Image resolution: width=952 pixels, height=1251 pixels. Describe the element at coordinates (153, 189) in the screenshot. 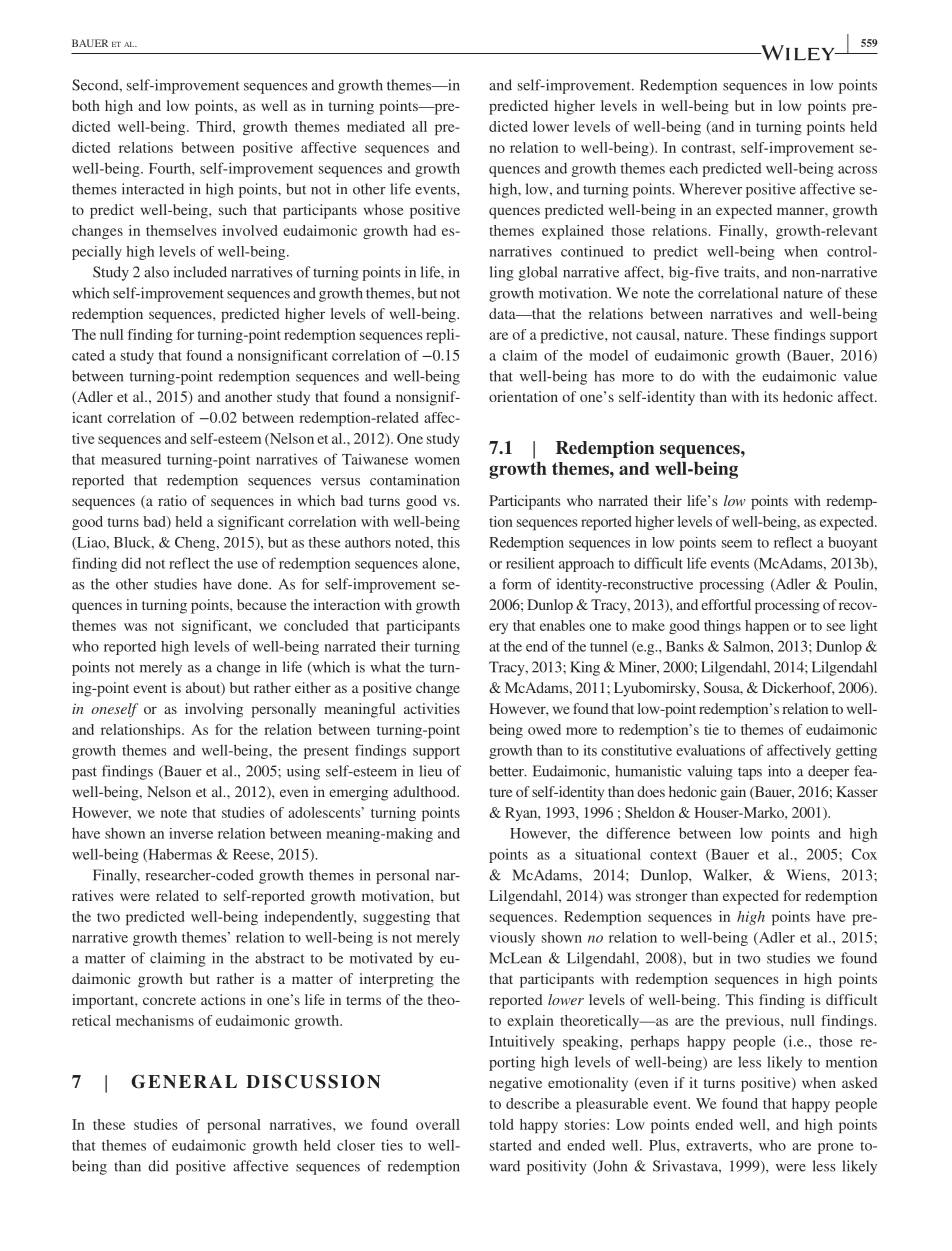

I see `interacted` at that location.
